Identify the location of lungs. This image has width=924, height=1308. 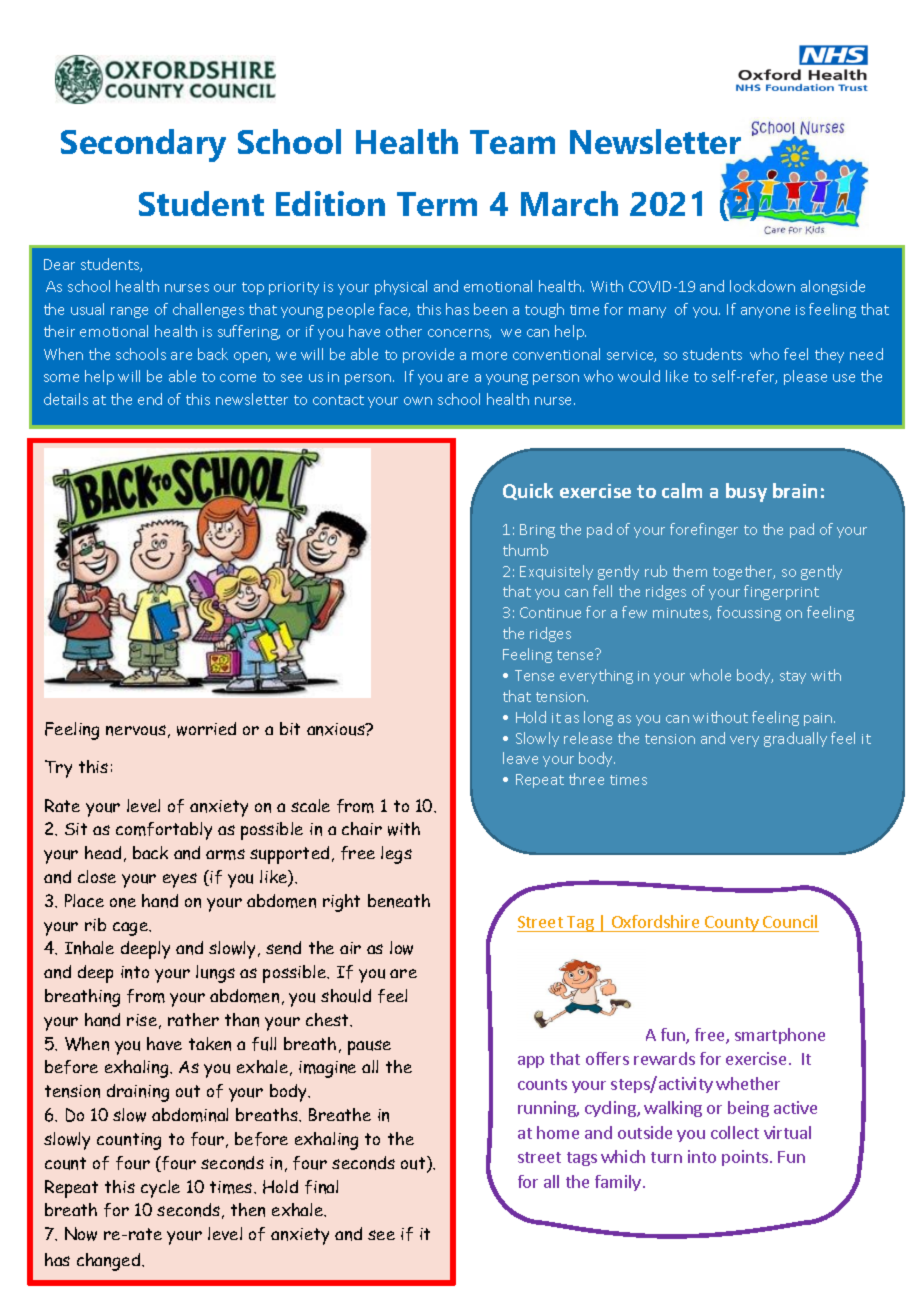
(215, 974).
